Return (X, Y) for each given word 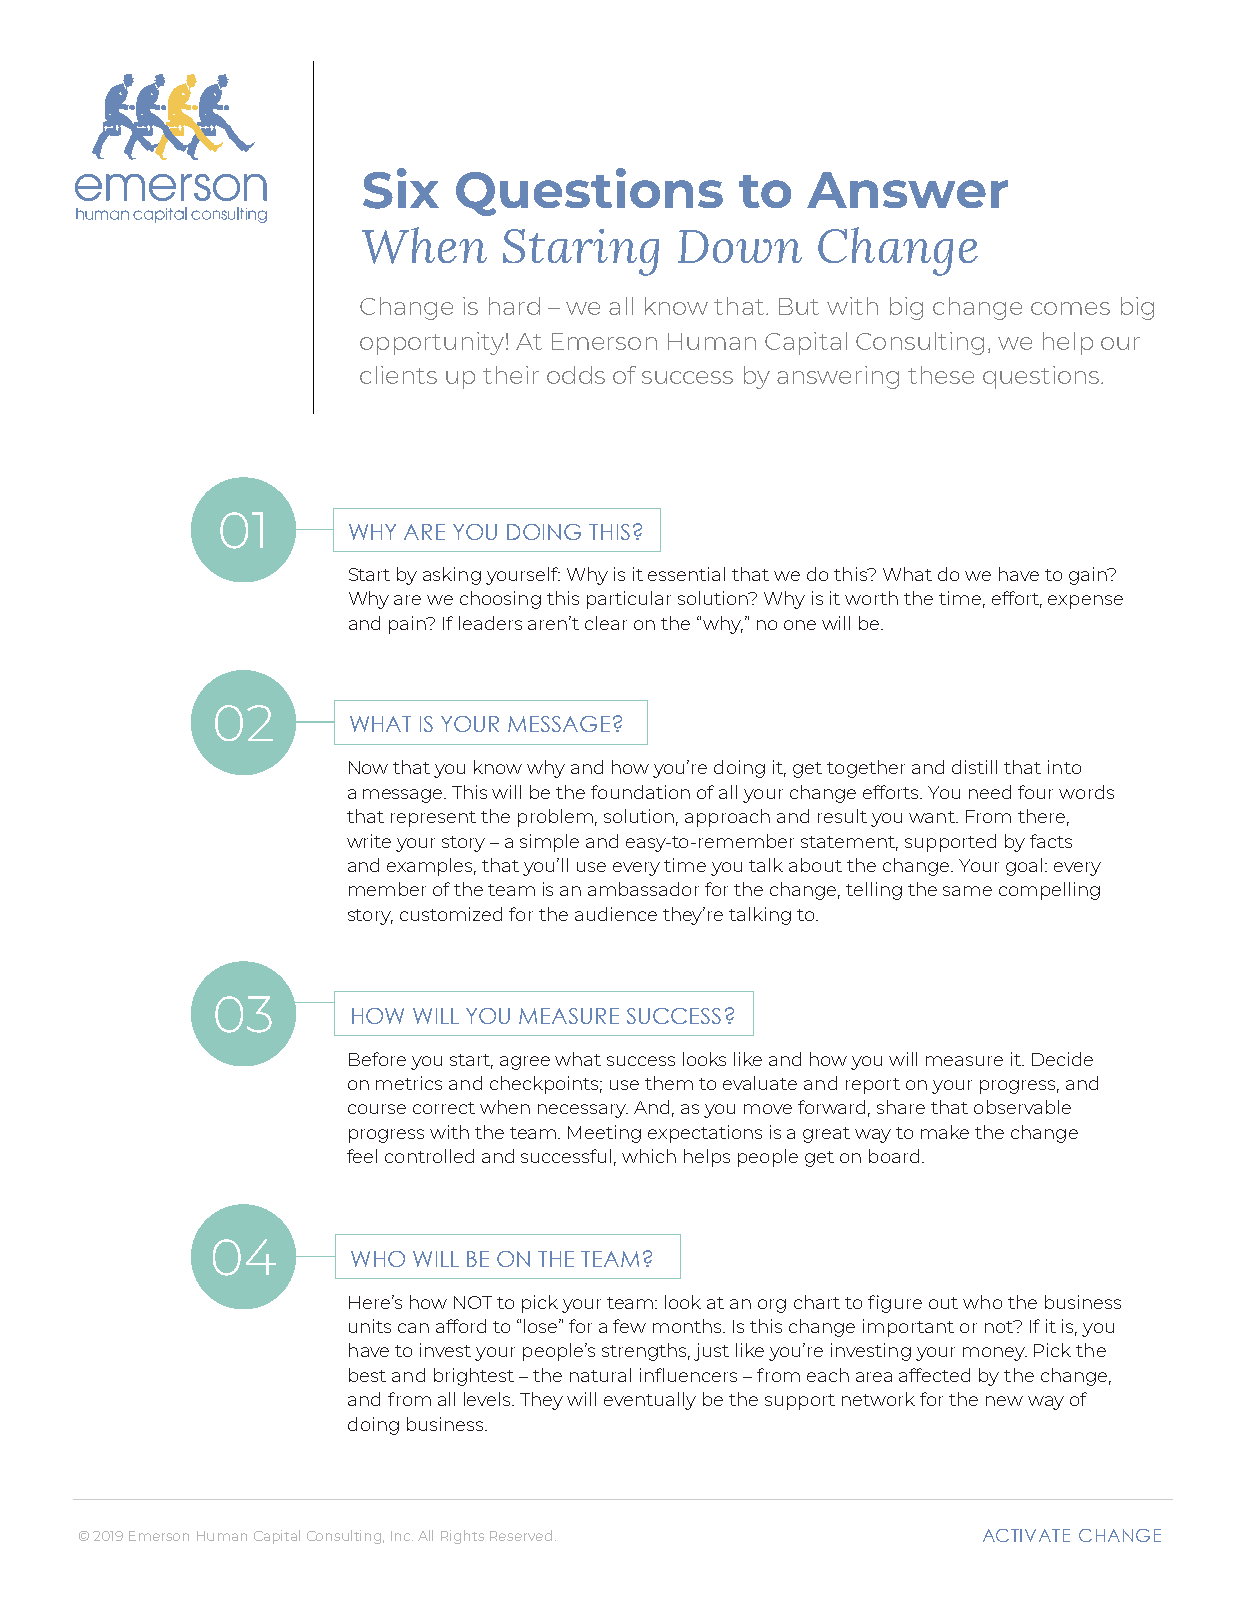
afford (461, 1326)
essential (686, 574)
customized (451, 914)
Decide (1062, 1059)
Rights (462, 1537)
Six (401, 188)
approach (727, 818)
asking (452, 576)
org (772, 1306)
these (941, 375)
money (995, 1354)
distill (974, 767)
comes (1070, 308)
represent (433, 819)
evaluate (760, 1083)
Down (740, 246)
